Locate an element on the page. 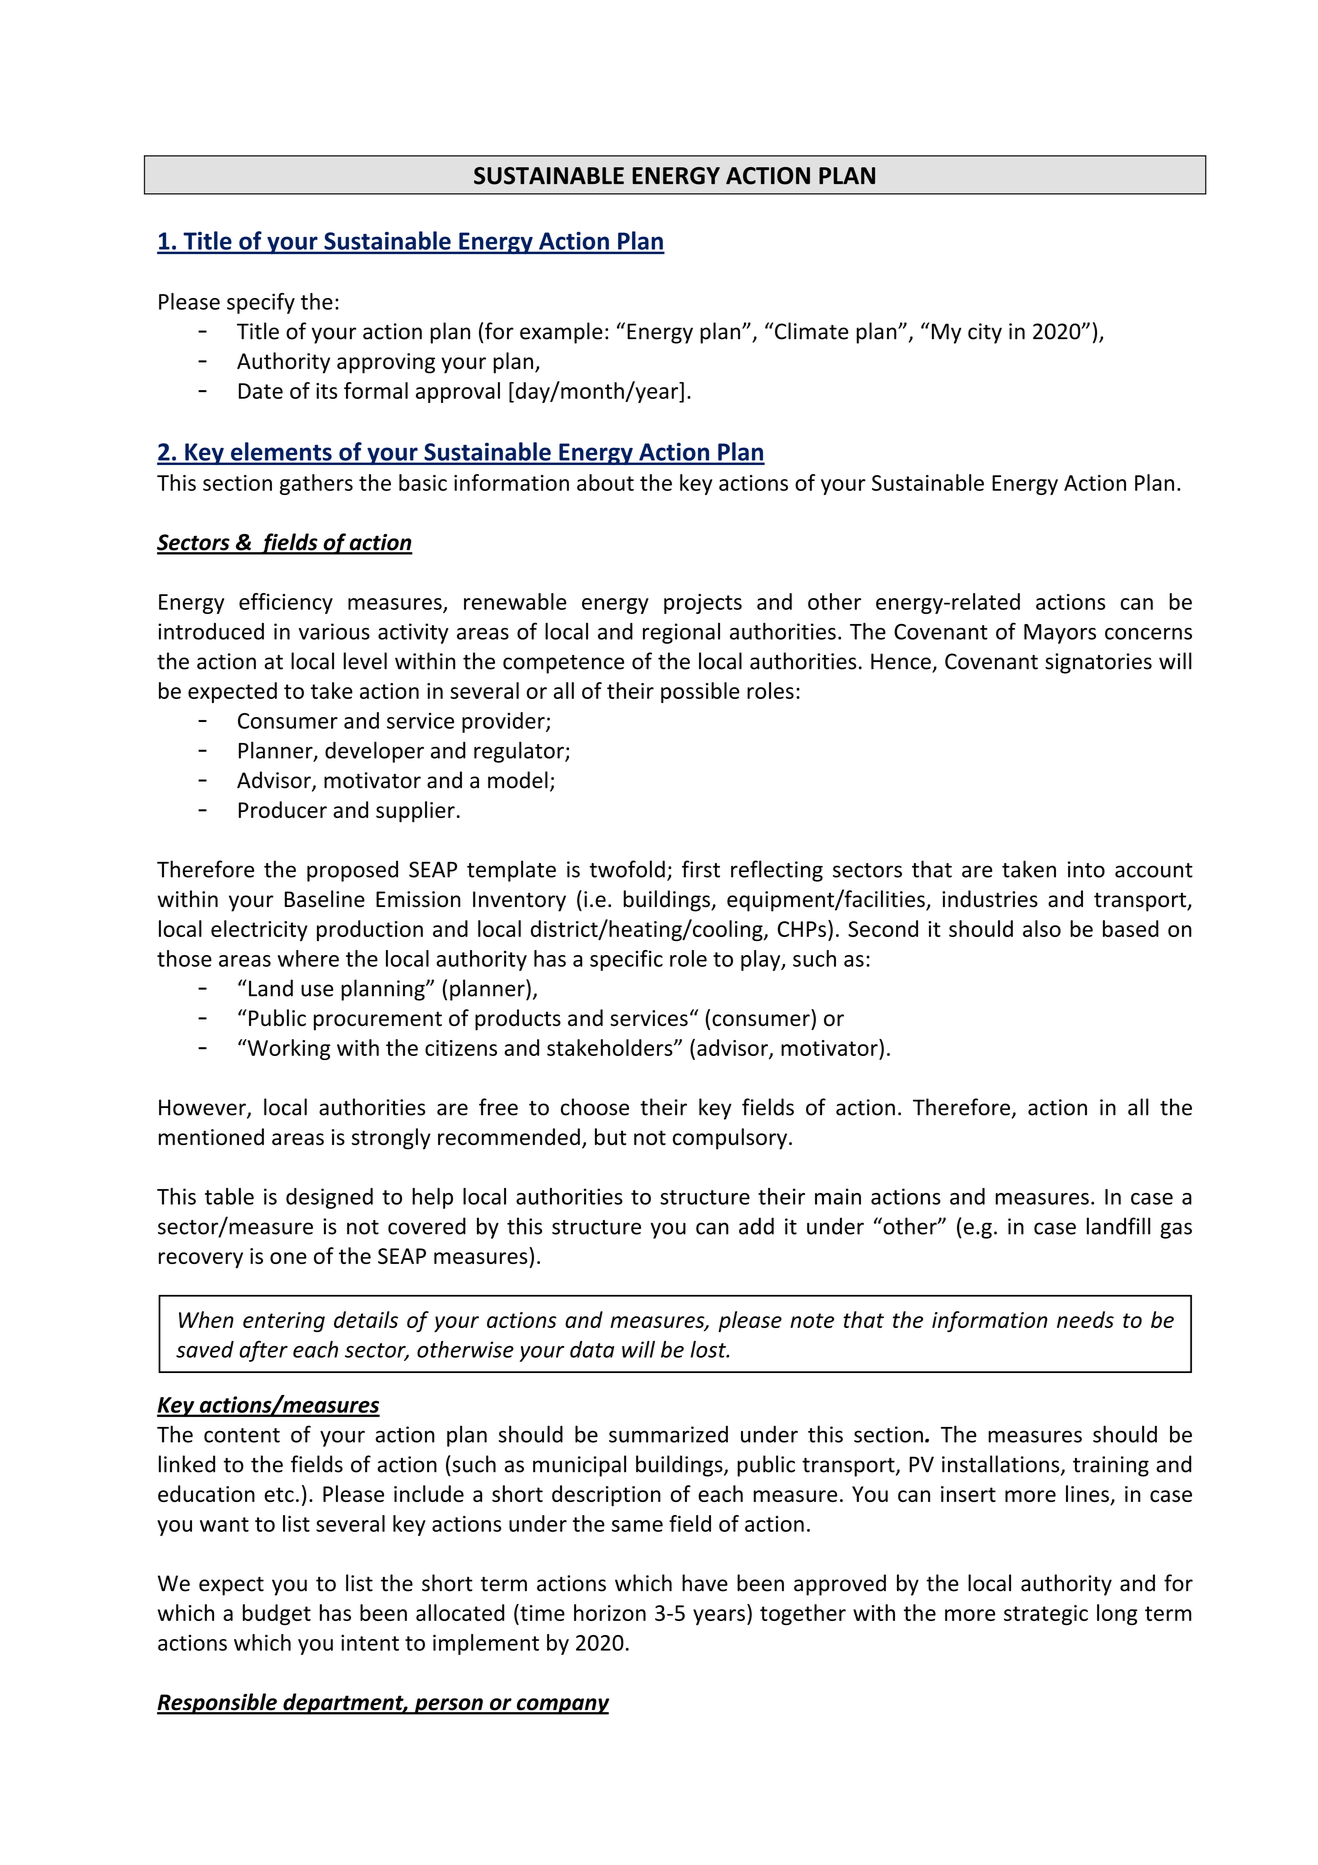  intent is located at coordinates (370, 1643).
